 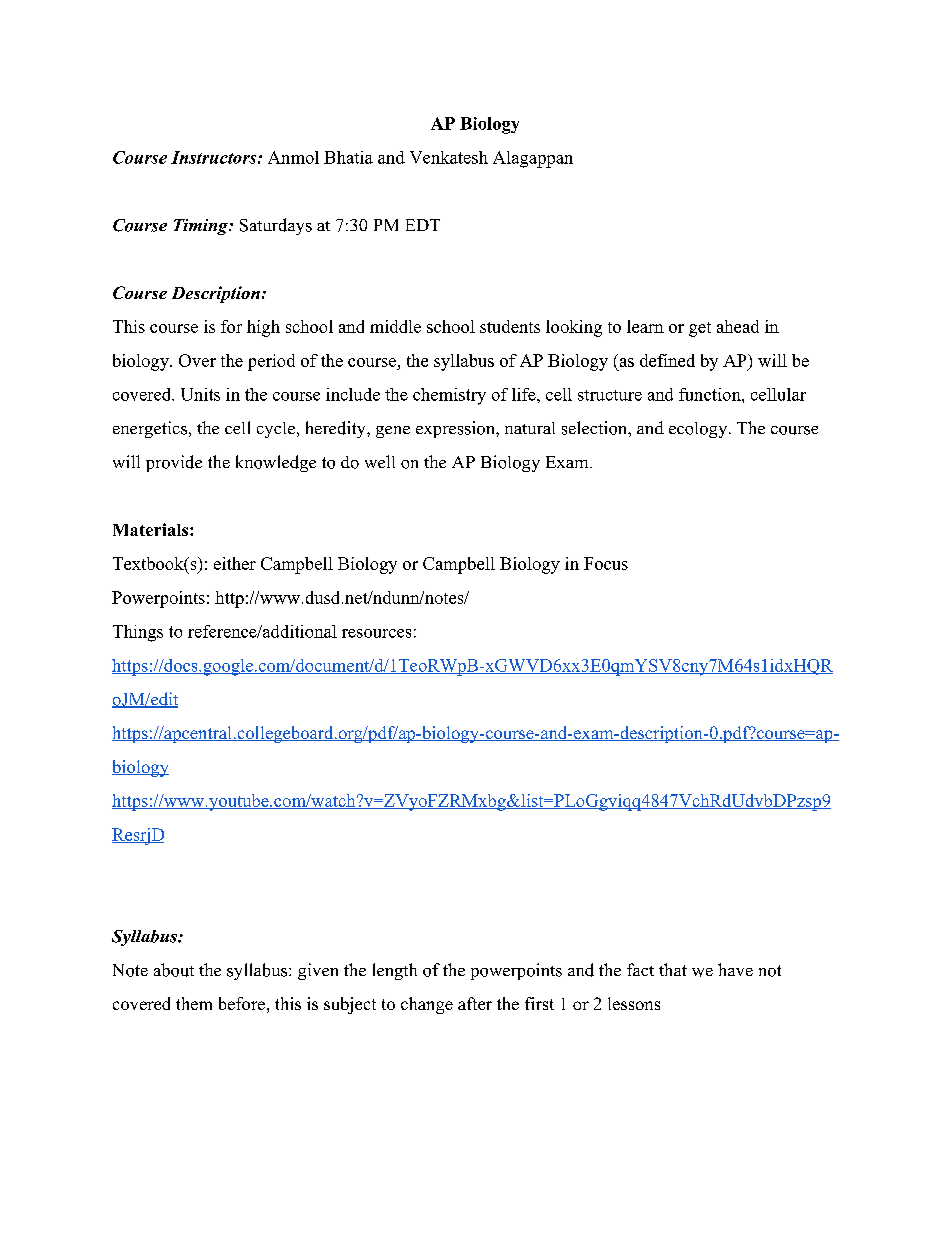 I want to click on Venkatesh, so click(x=449, y=157).
